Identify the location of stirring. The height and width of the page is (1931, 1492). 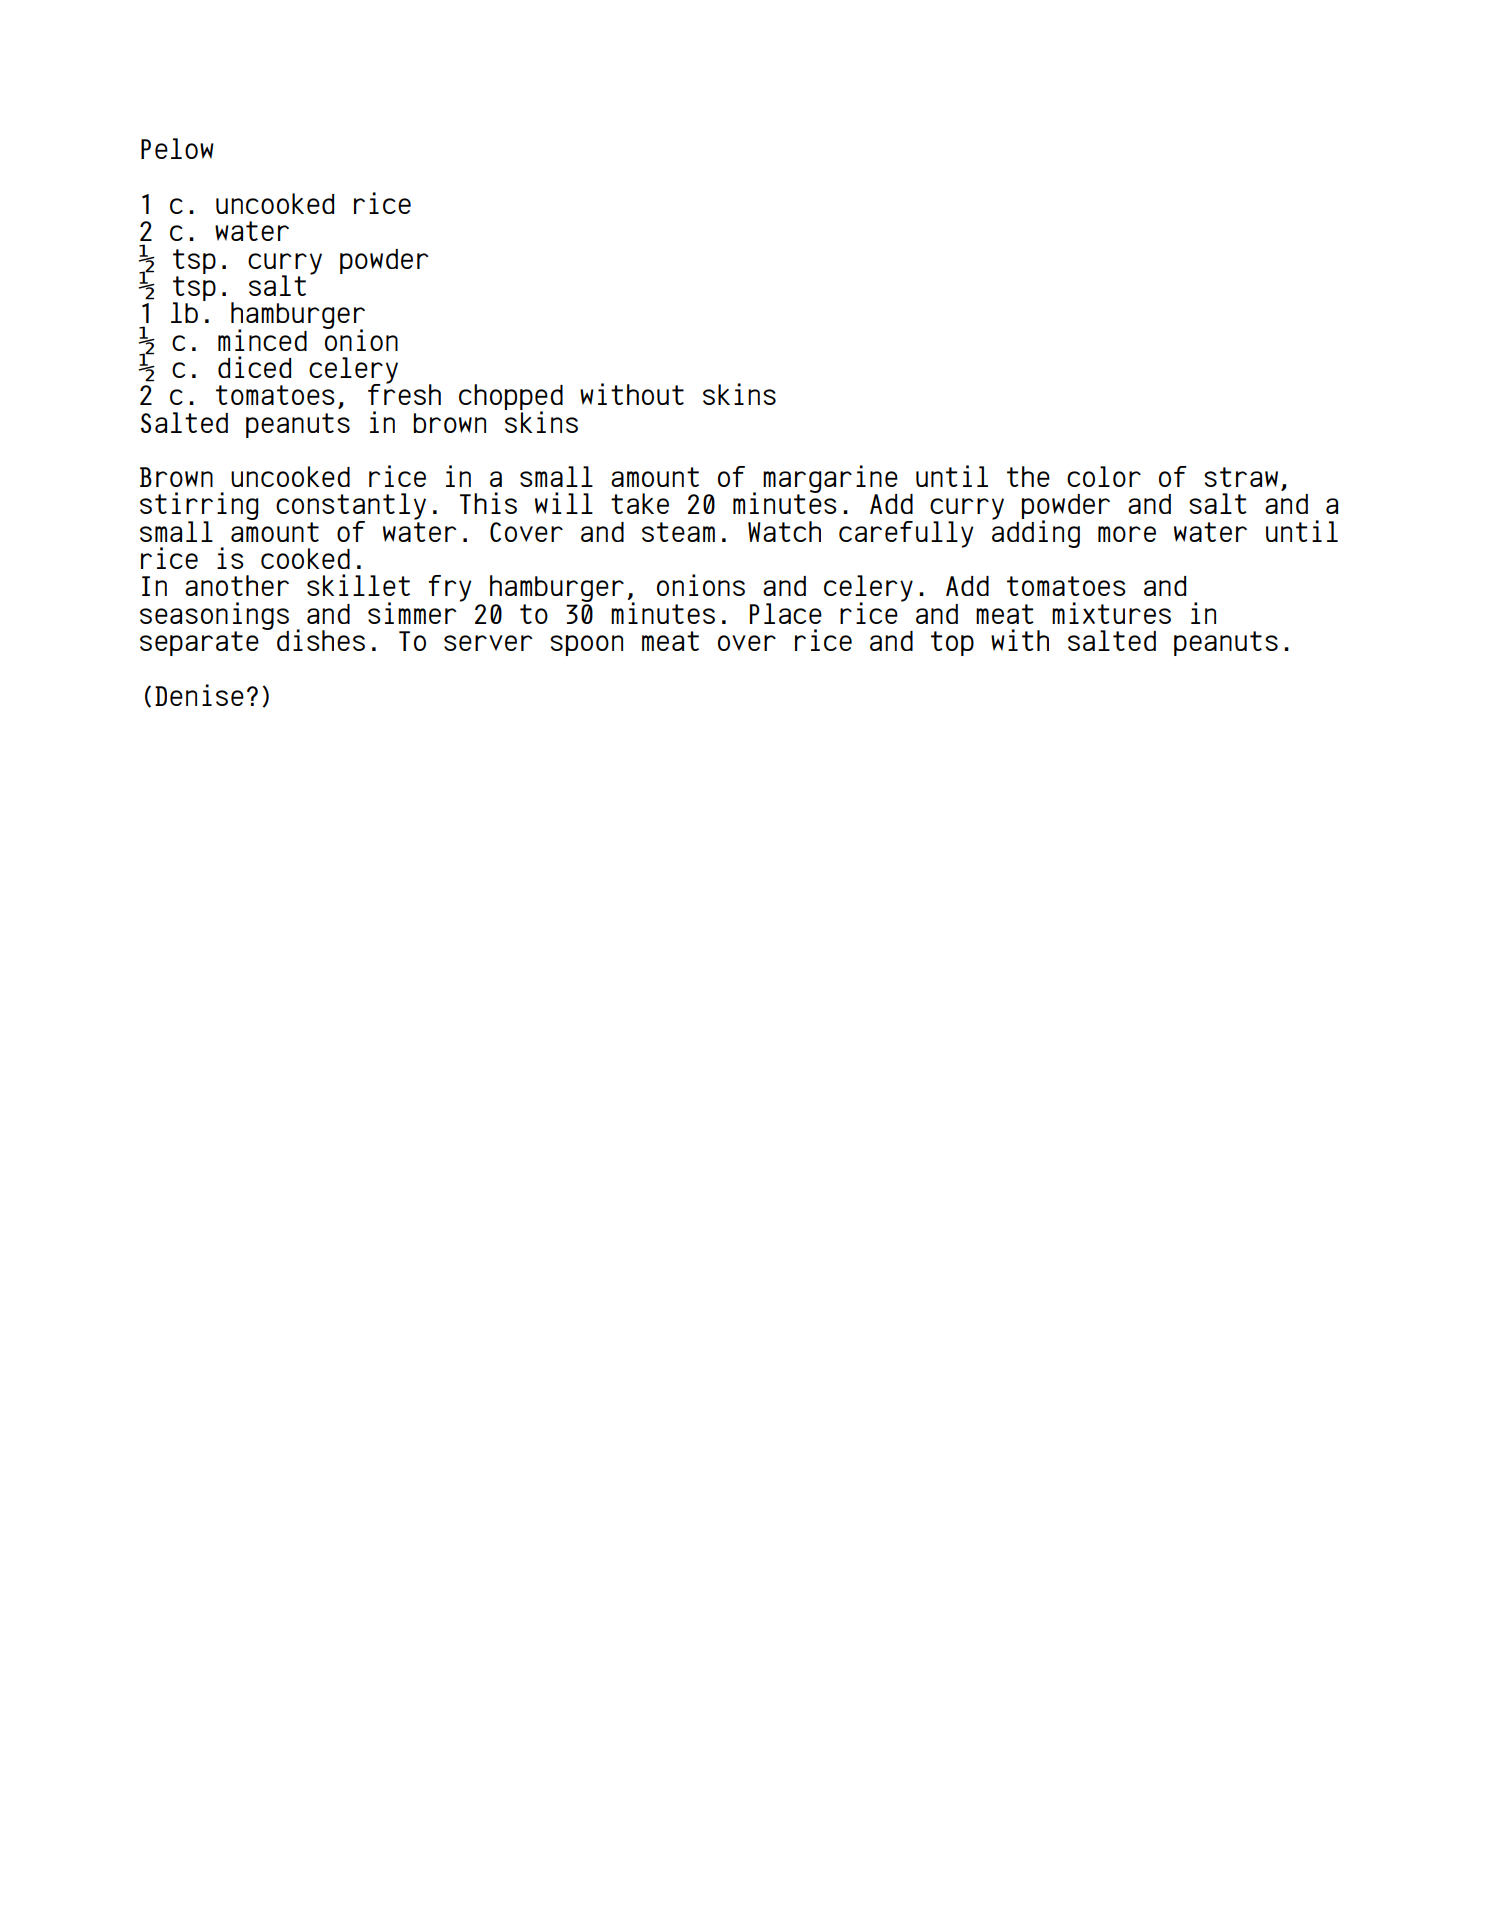
(199, 507).
